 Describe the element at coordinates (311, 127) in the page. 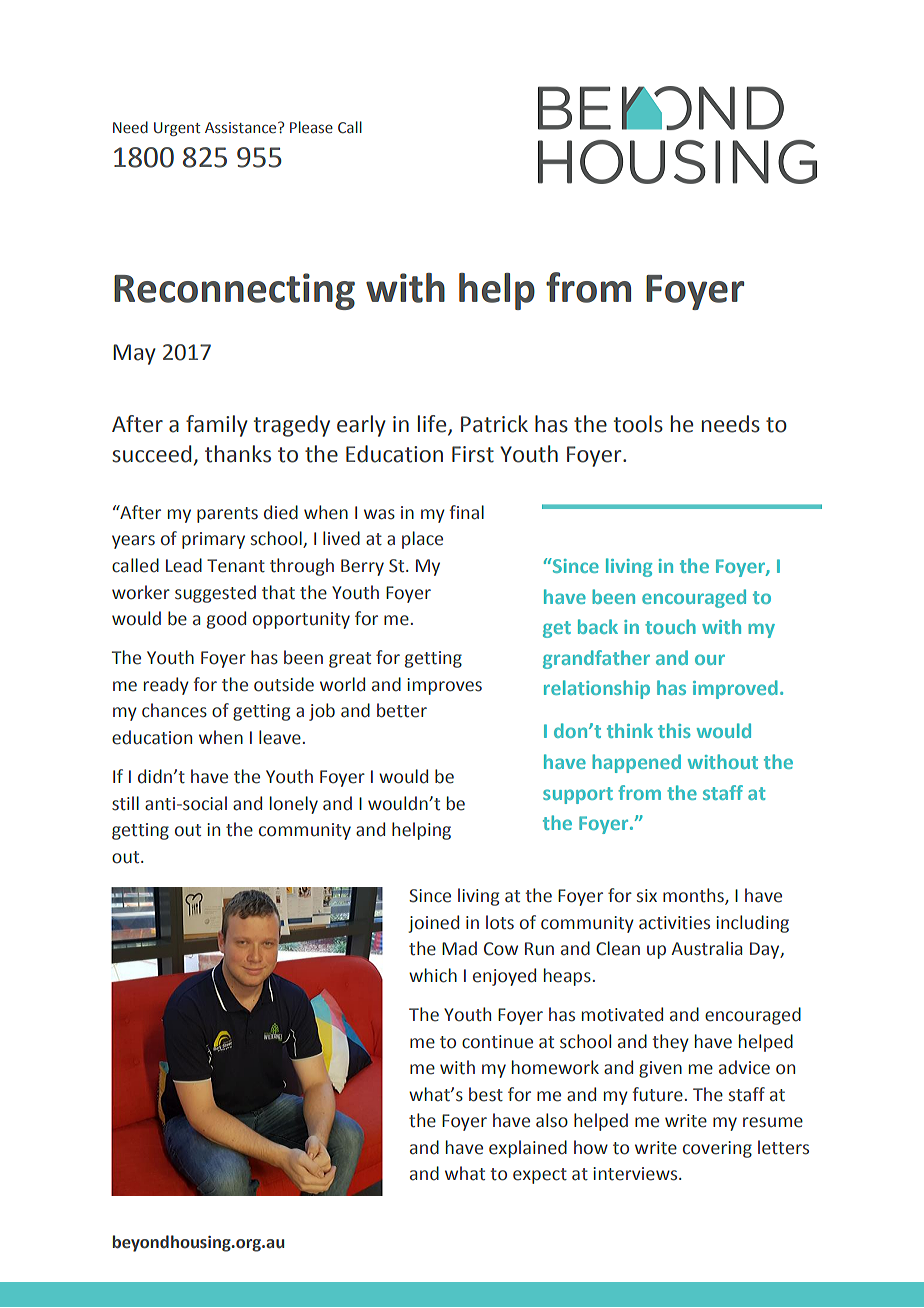

I see `Please` at that location.
